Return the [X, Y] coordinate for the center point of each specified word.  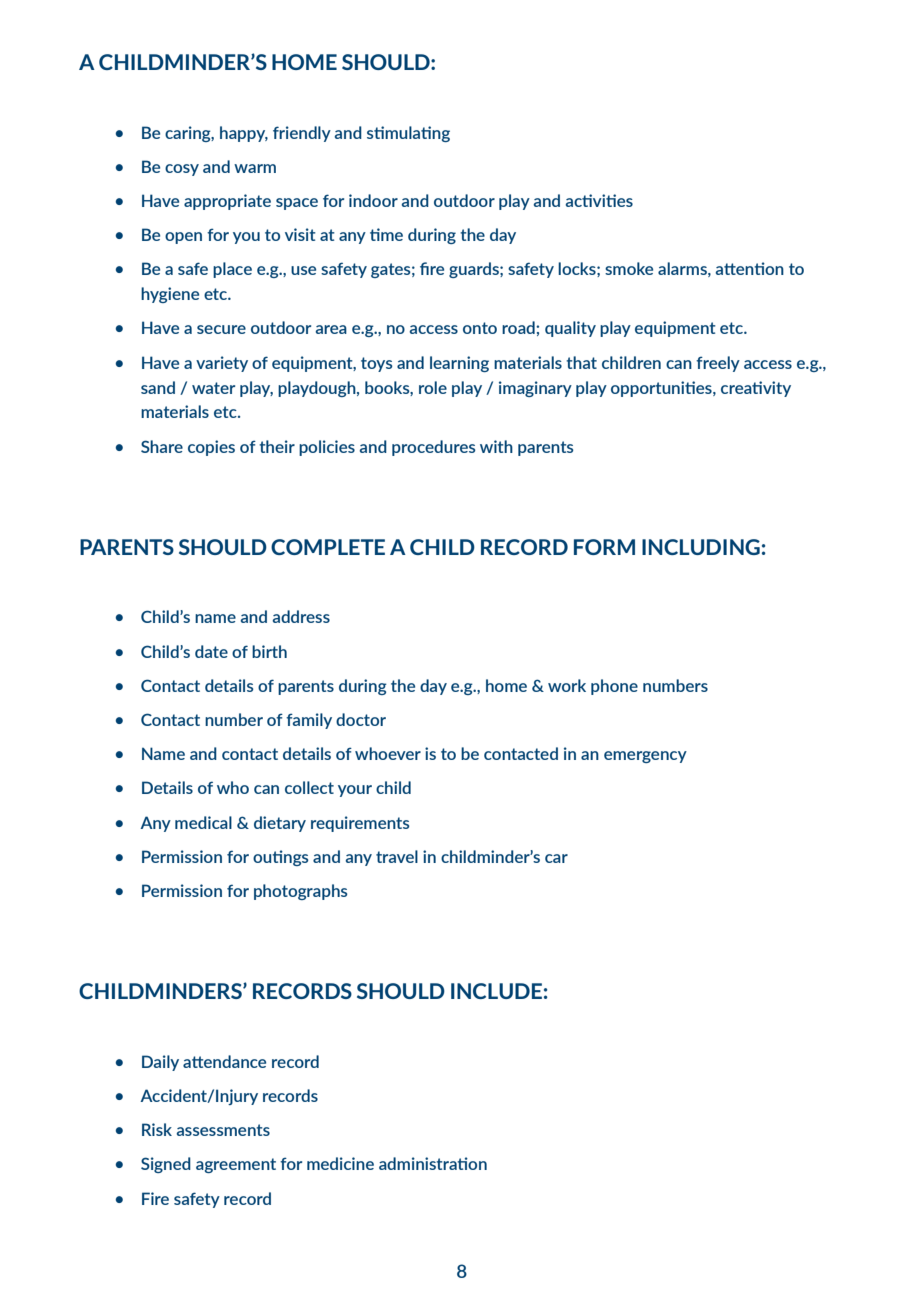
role [433, 387]
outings [280, 858]
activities [599, 200]
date [211, 651]
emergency [645, 757]
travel [397, 856]
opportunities [662, 389]
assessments [223, 1130]
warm [255, 168]
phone [614, 687]
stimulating [408, 134]
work [567, 685]
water [213, 388]
